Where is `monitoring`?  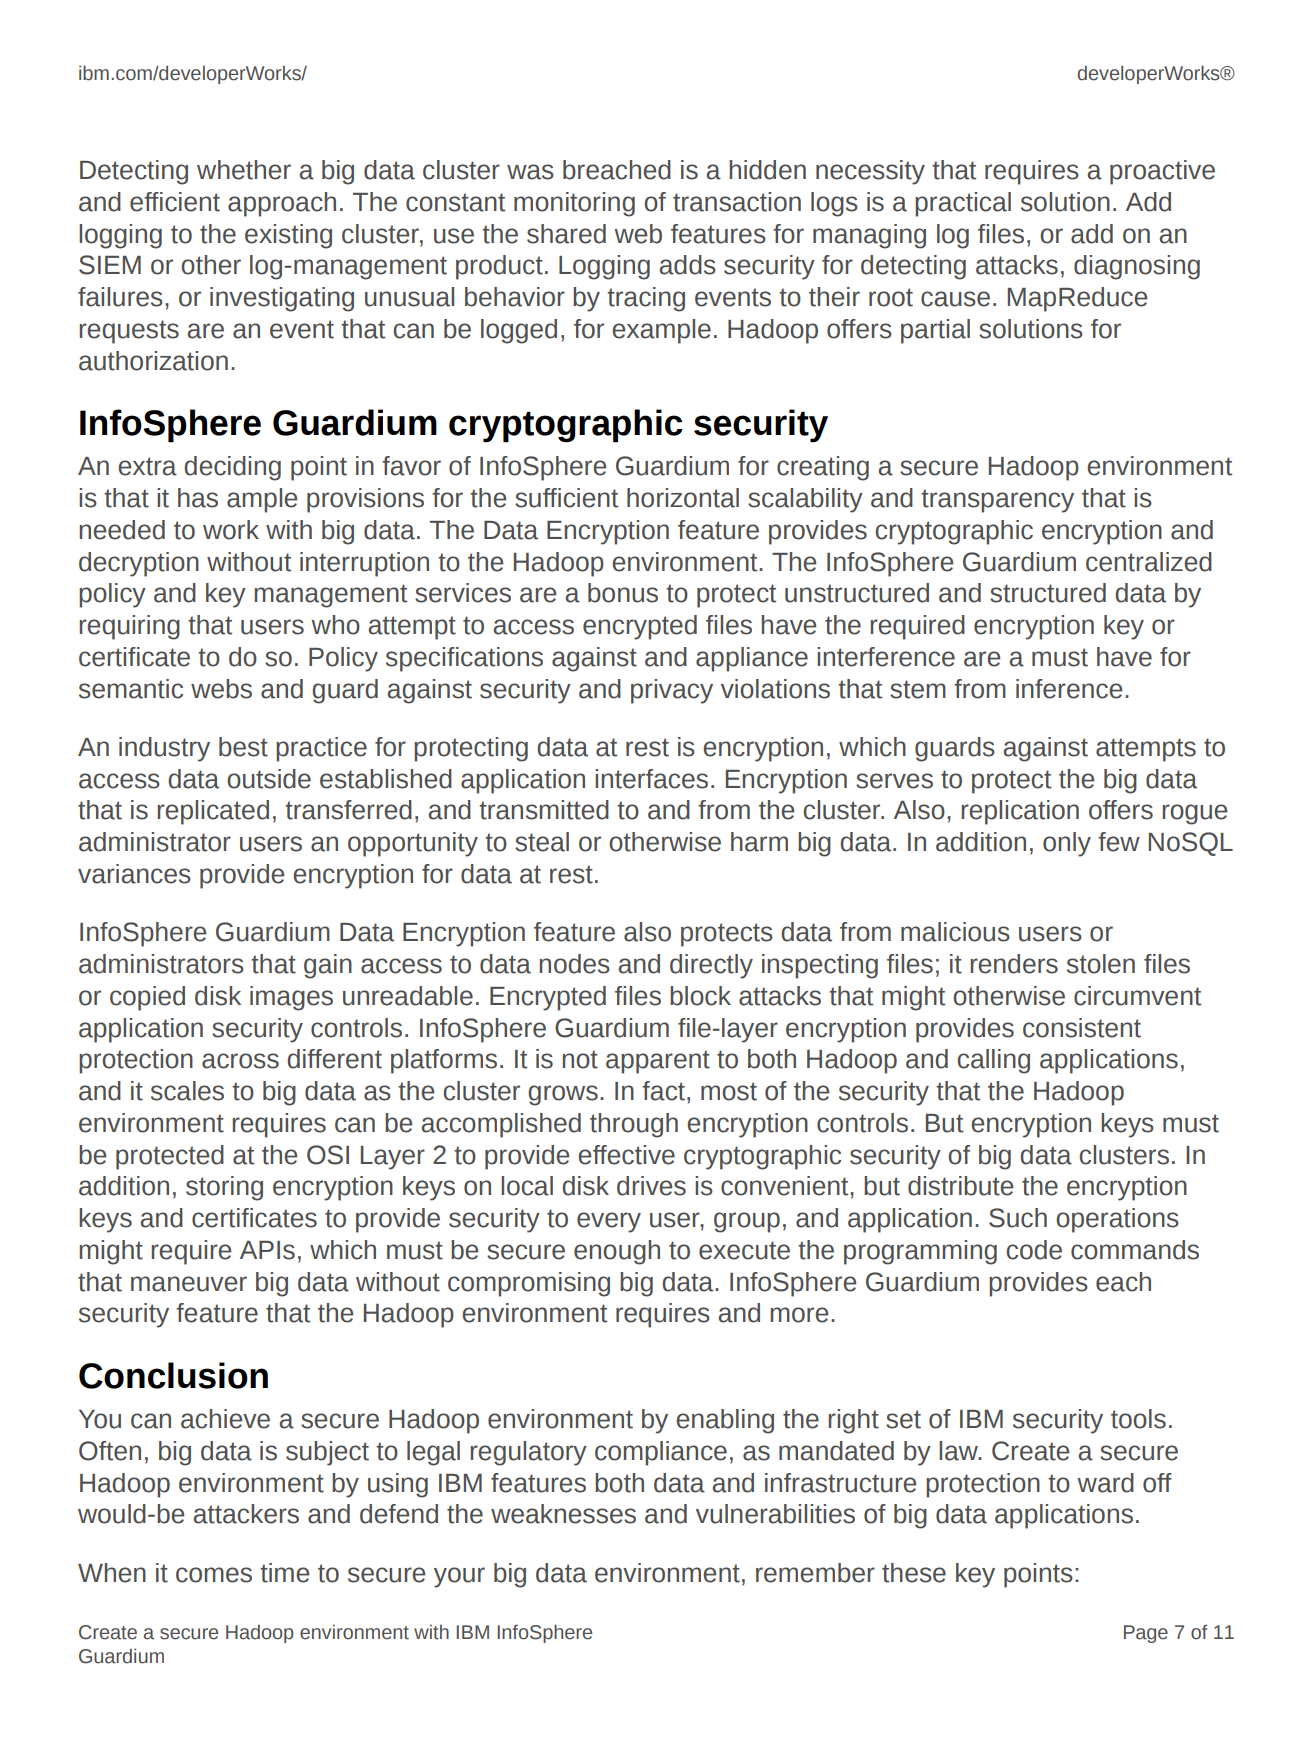
monitoring is located at coordinates (574, 204).
